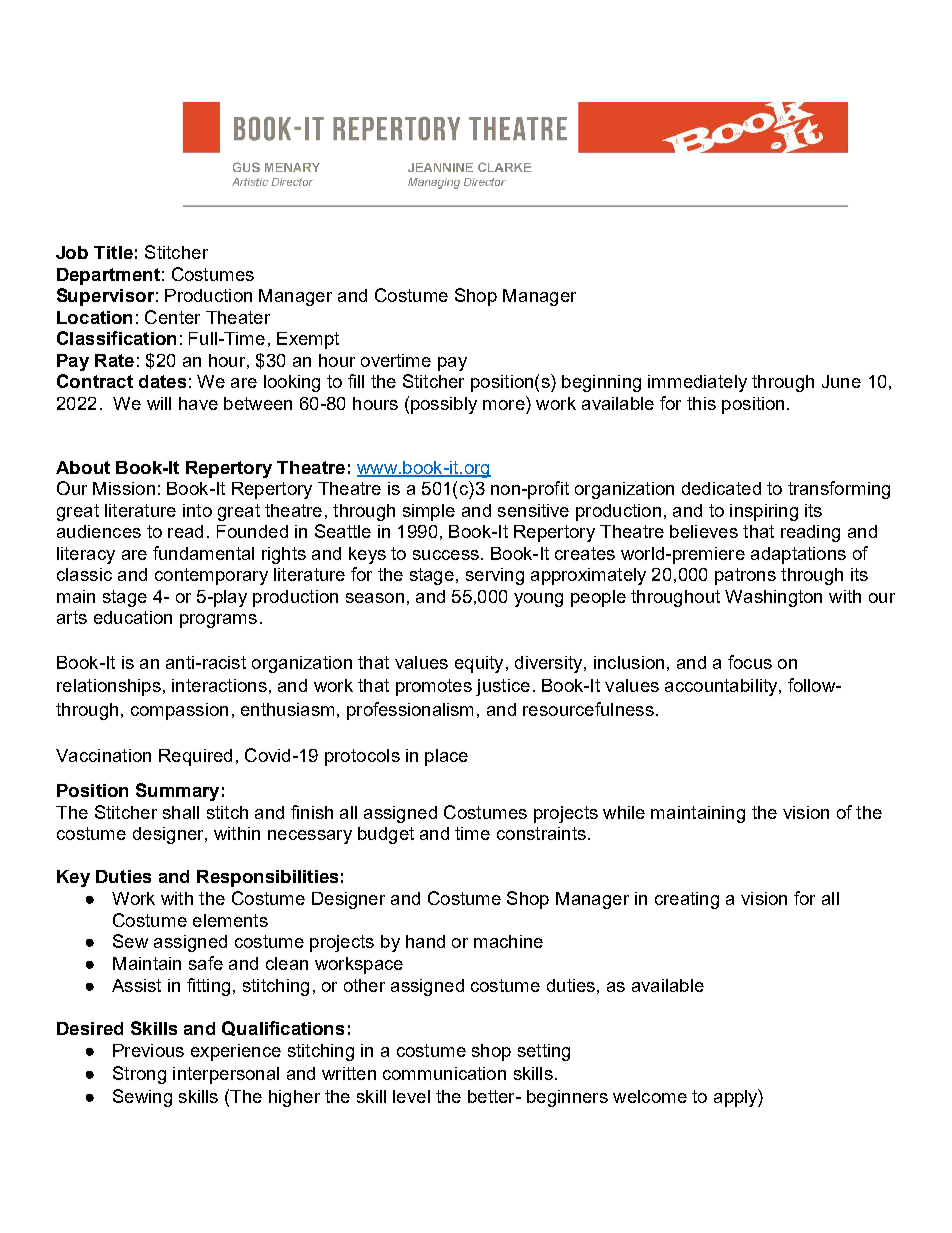  Describe the element at coordinates (624, 812) in the image. I see `while` at that location.
